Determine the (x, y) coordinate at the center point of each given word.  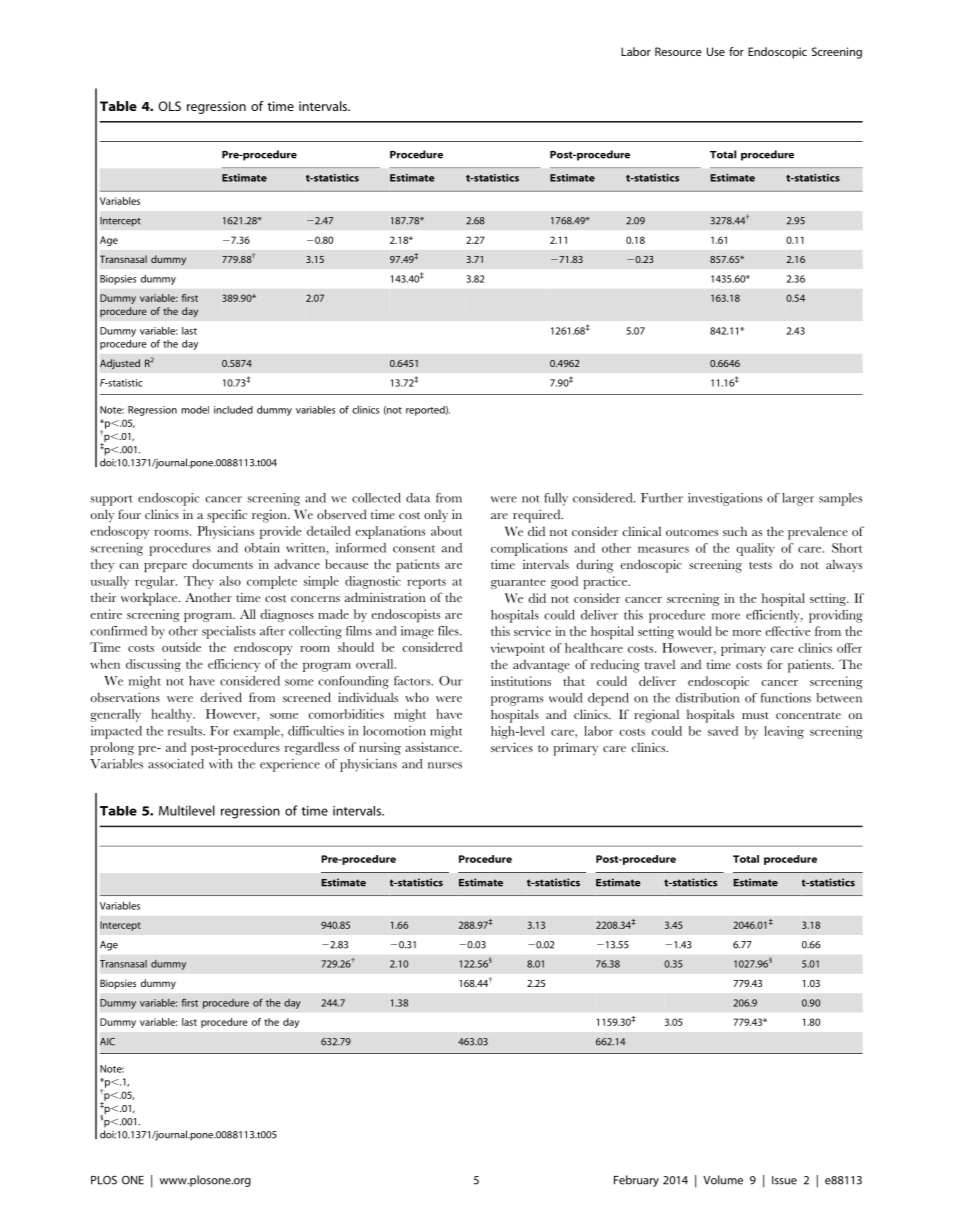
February (636, 1181)
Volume (723, 1180)
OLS (169, 106)
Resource (678, 51)
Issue (784, 1180)
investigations (725, 499)
